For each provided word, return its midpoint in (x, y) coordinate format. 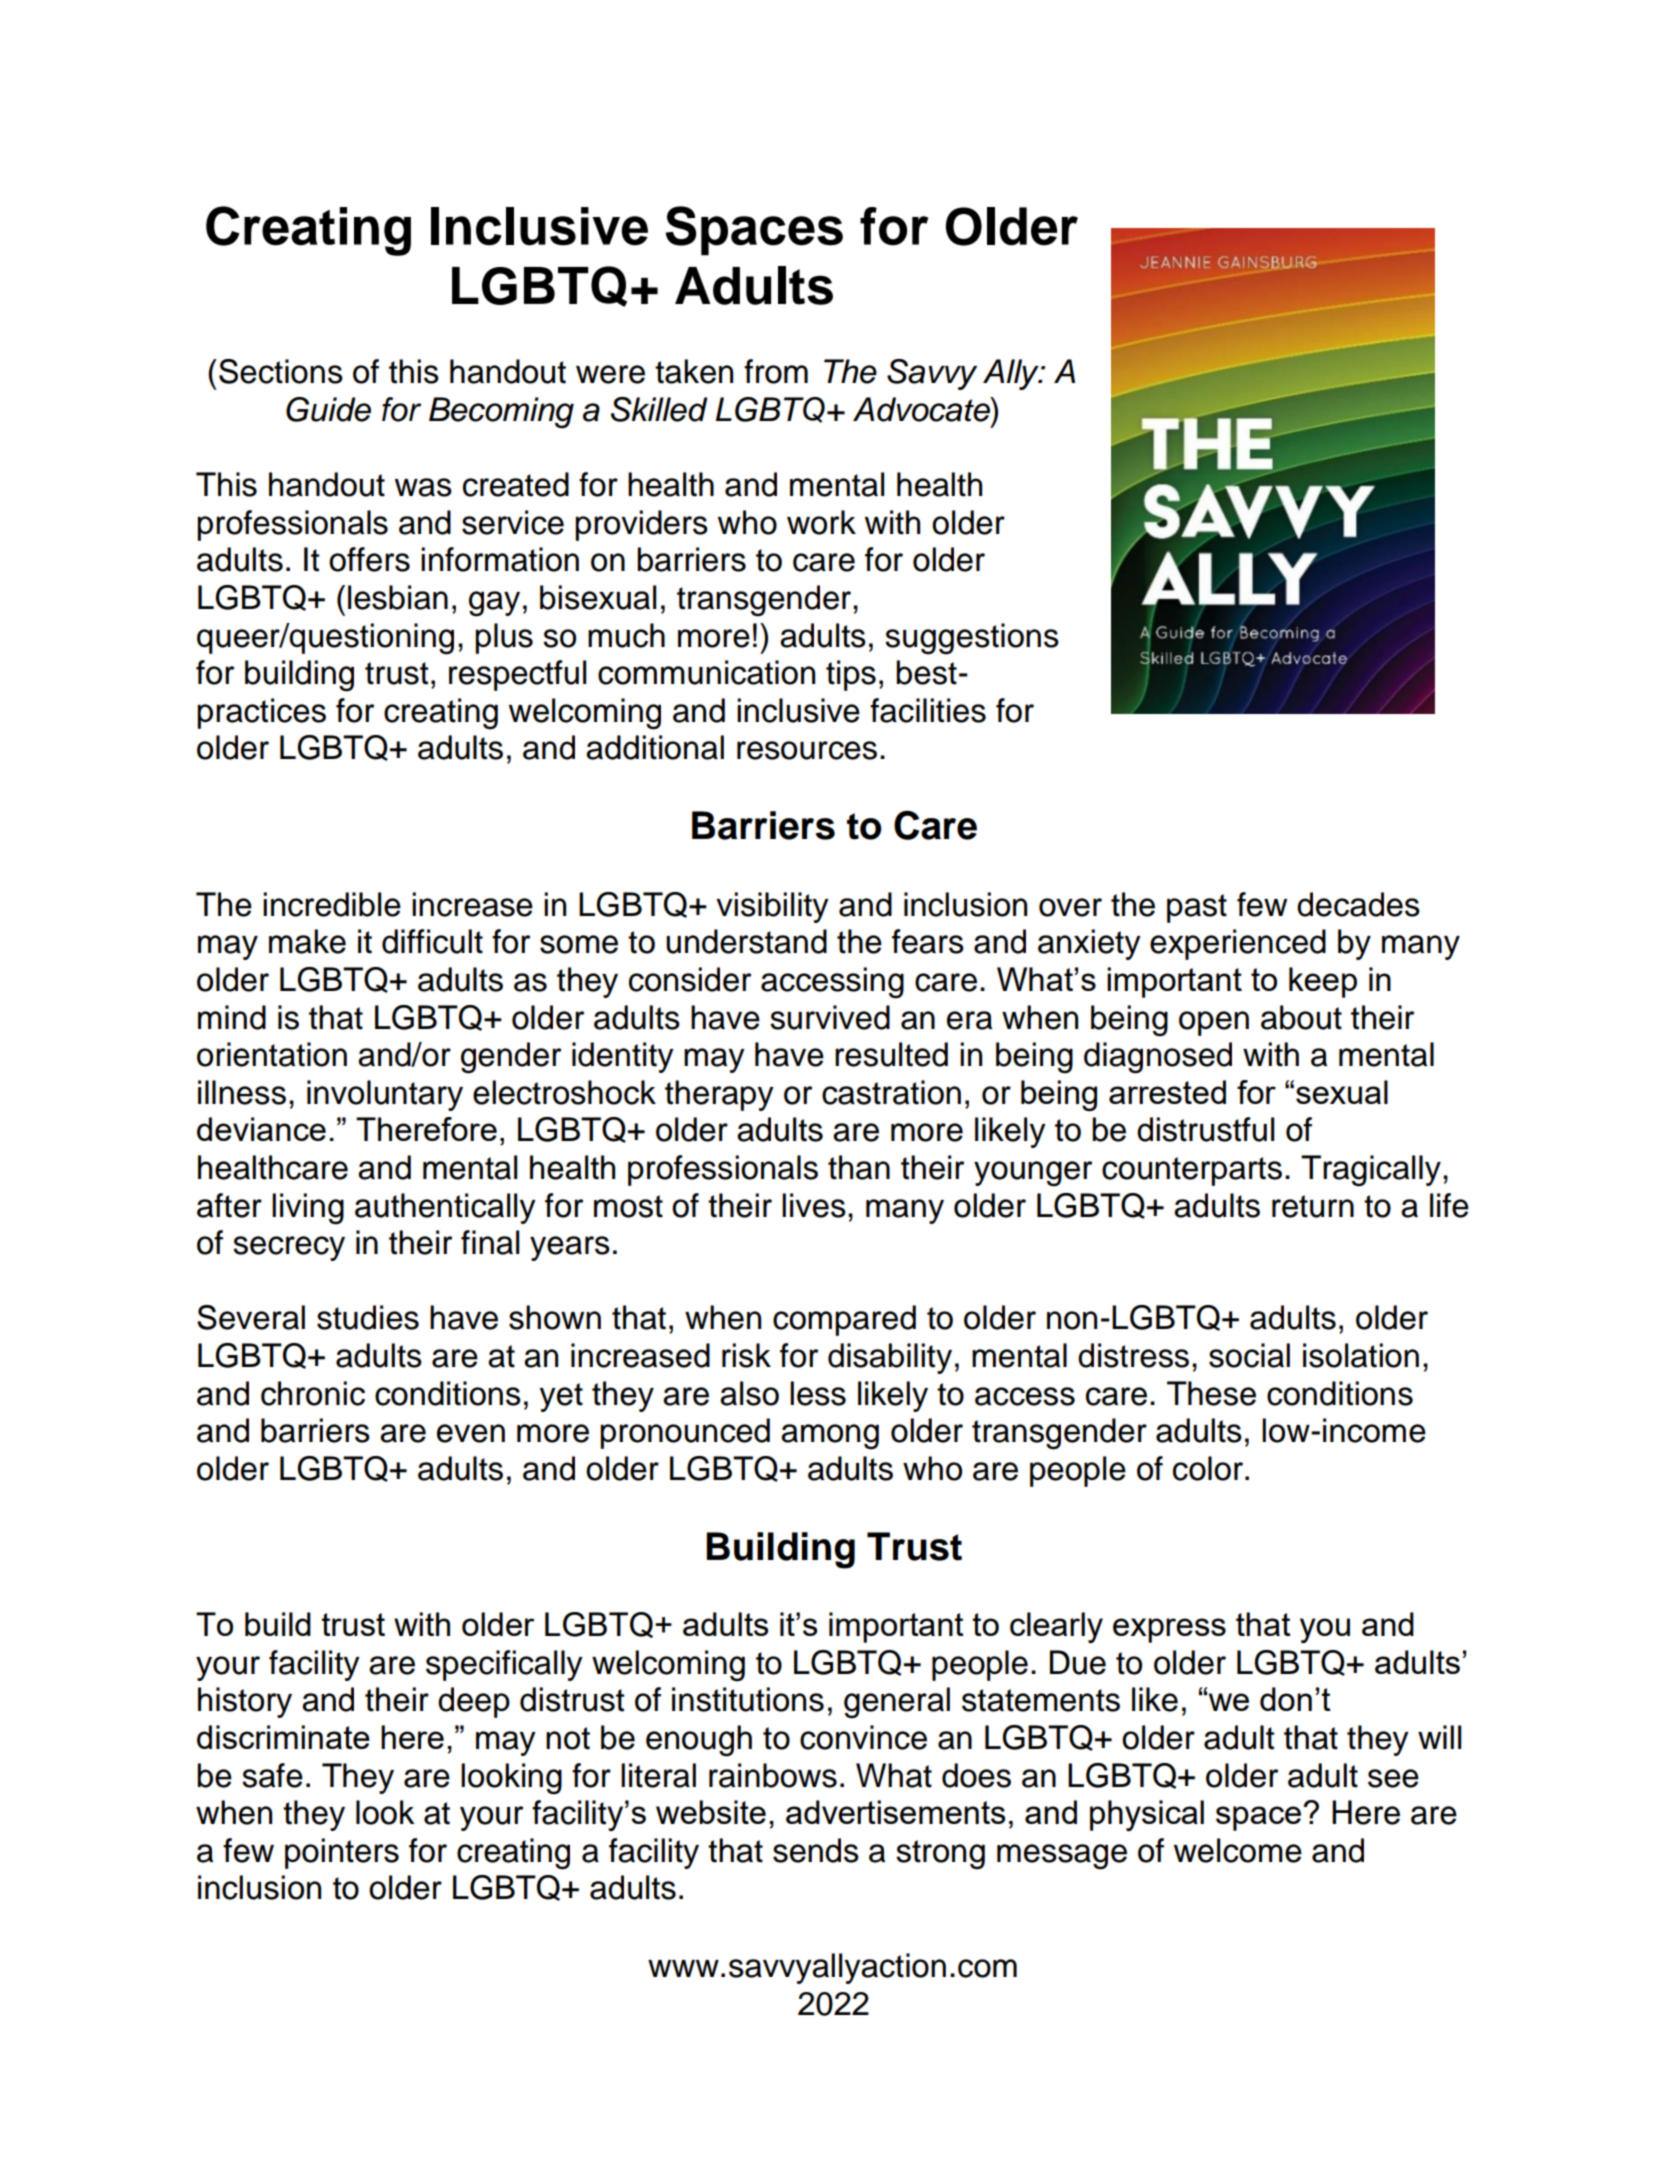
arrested (1167, 1092)
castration (891, 1092)
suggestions (972, 639)
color (1208, 1468)
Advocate (922, 409)
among (830, 1437)
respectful (517, 675)
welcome (1238, 1850)
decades (1358, 904)
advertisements (895, 1812)
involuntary (385, 1095)
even (471, 1433)
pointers (342, 1853)
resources (807, 750)
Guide (328, 409)
